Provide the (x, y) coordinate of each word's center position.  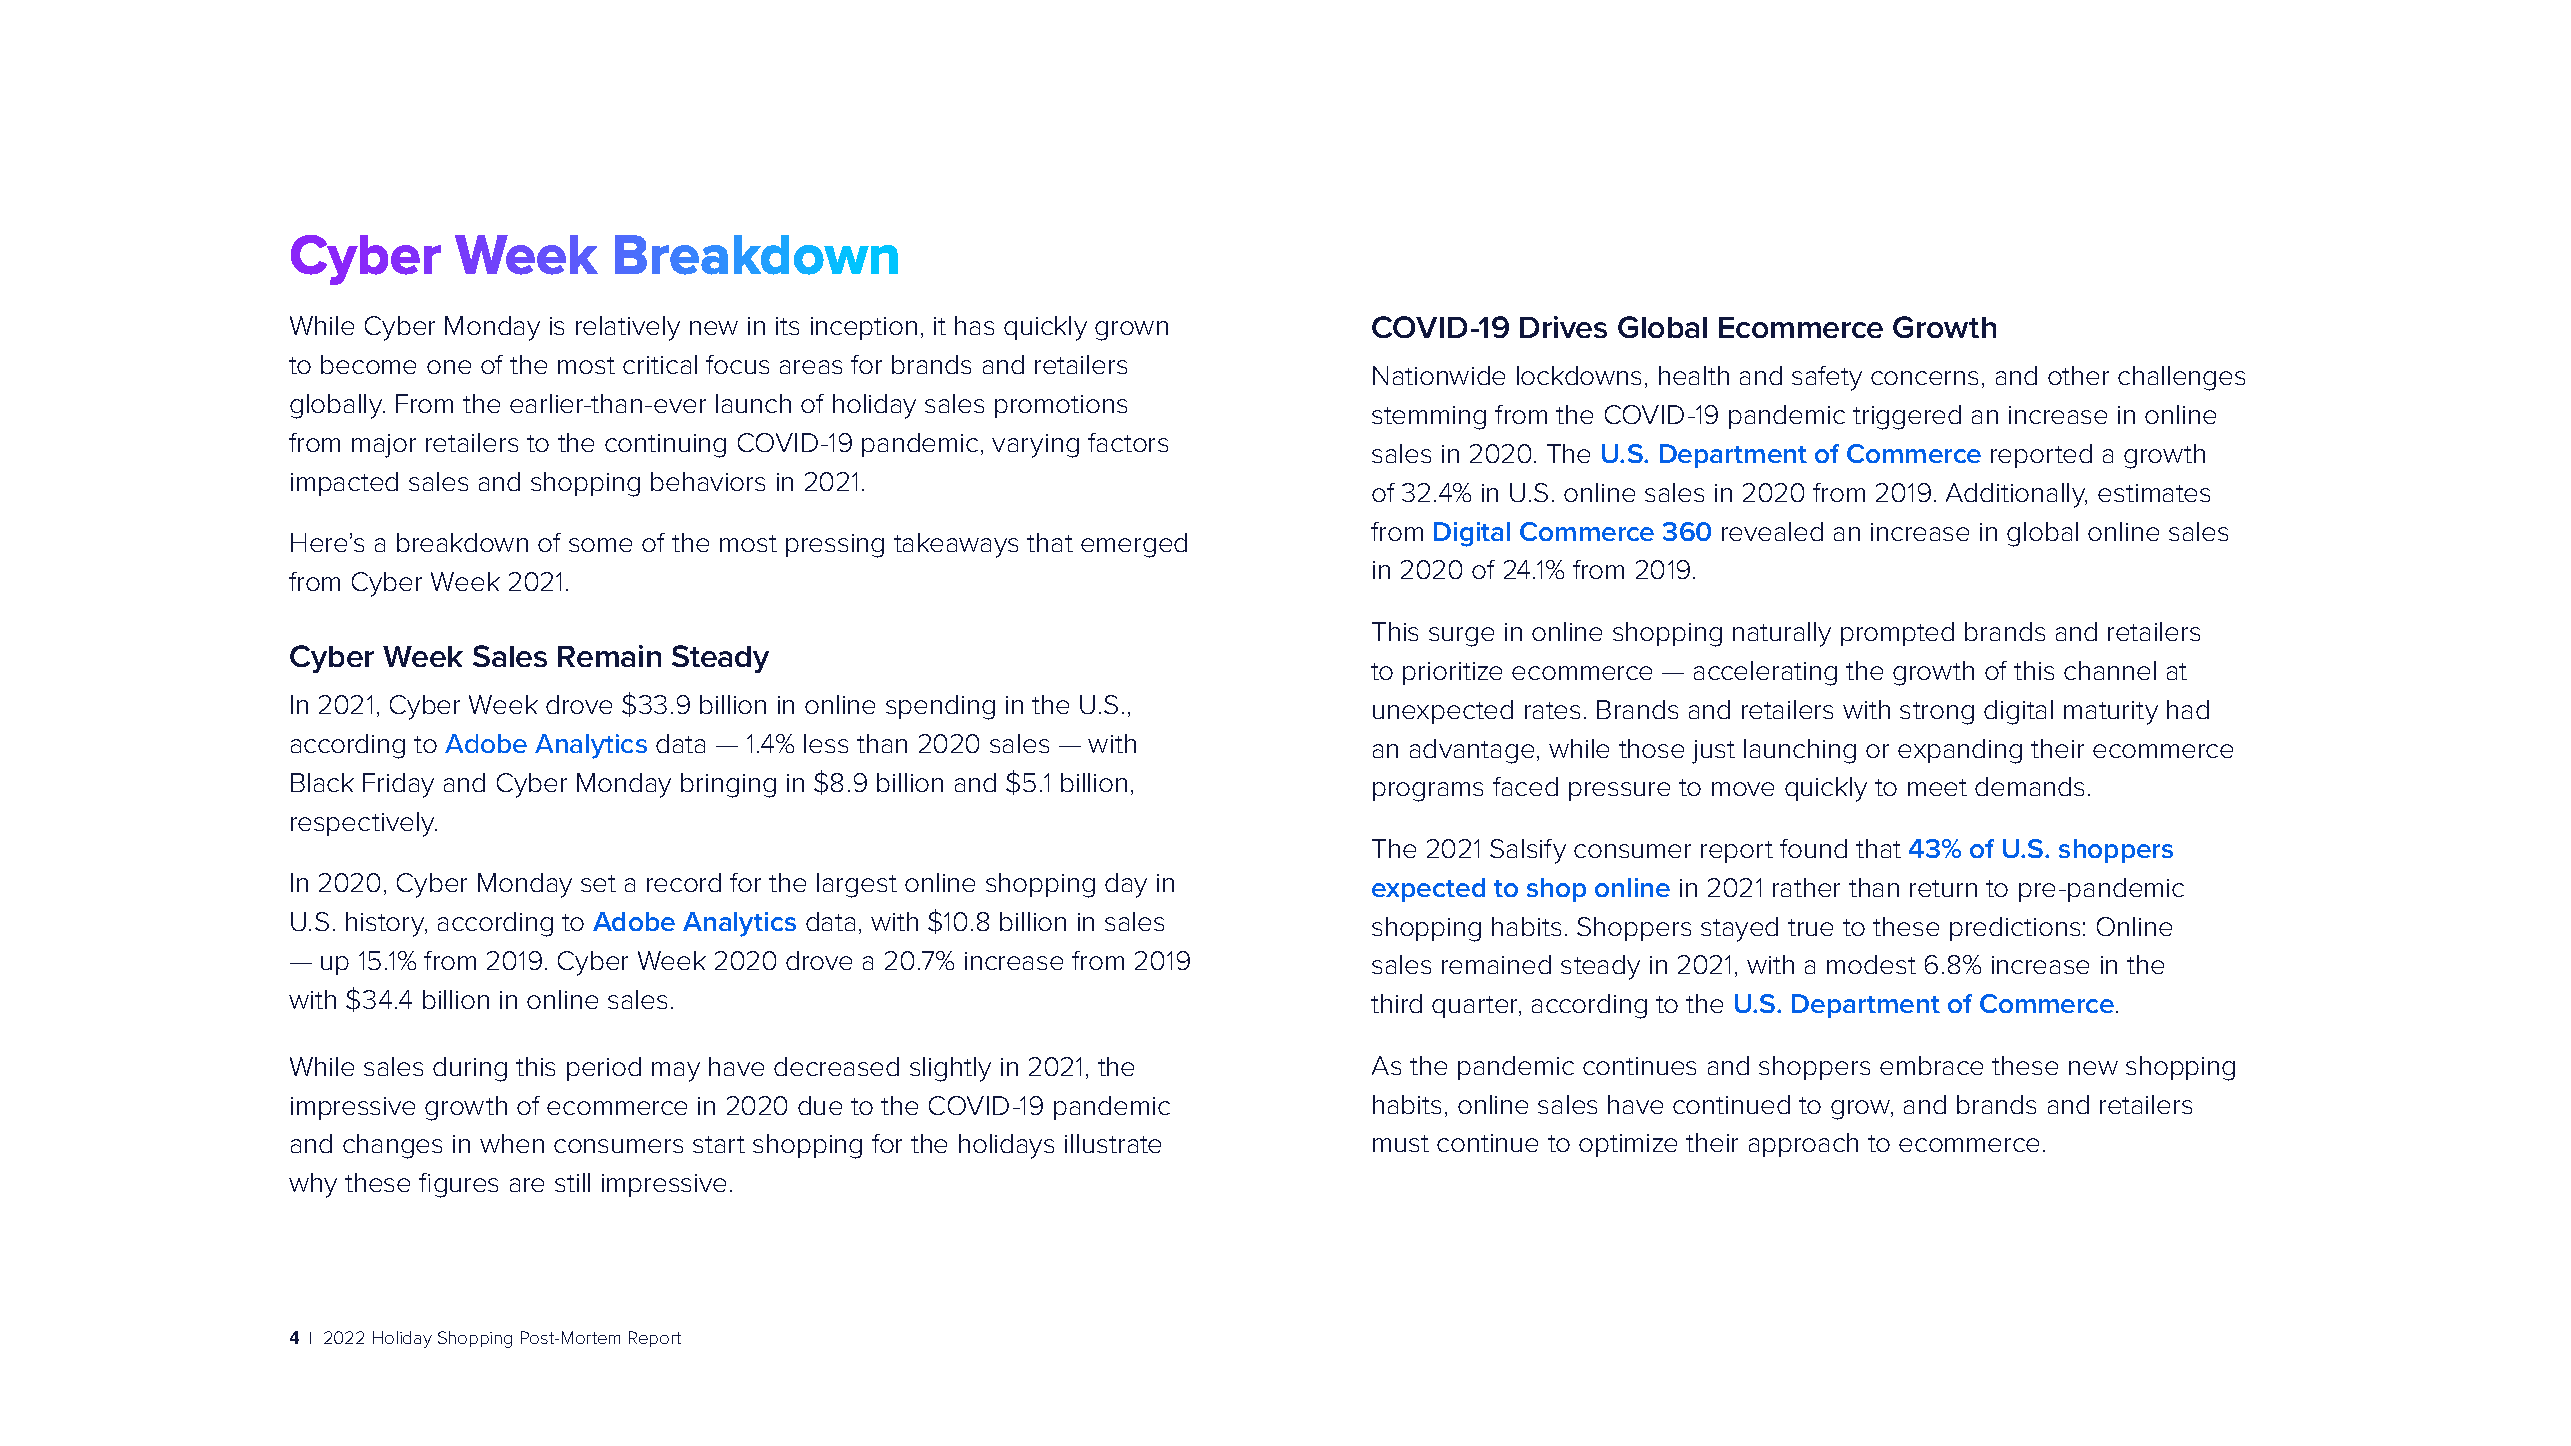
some (600, 545)
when (512, 1143)
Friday (398, 785)
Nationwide (1439, 375)
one (449, 367)
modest (1871, 964)
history (386, 924)
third (1396, 1003)
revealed (1772, 531)
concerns (1924, 378)
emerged (1134, 545)
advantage (1472, 751)
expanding (1960, 751)
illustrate (1113, 1143)
